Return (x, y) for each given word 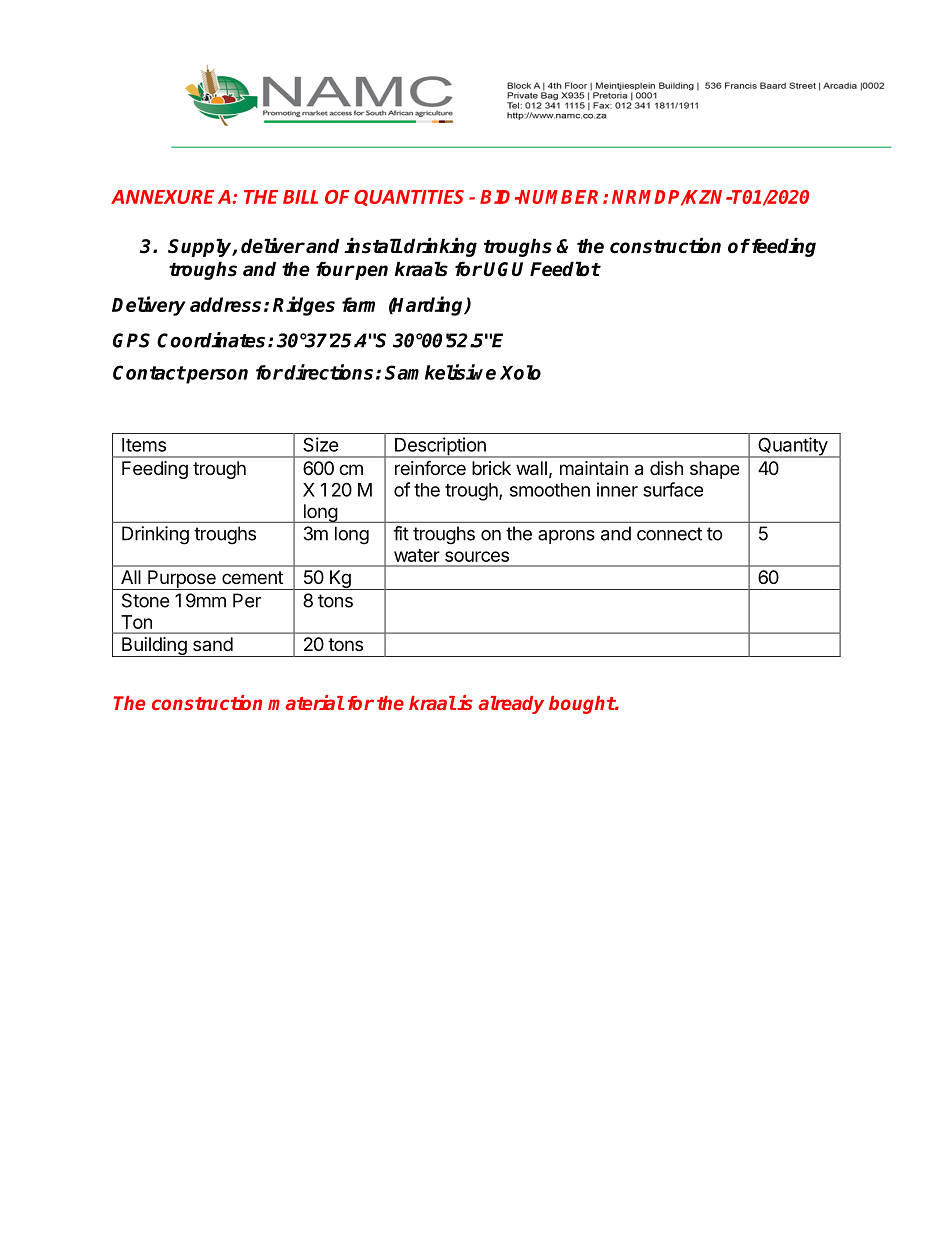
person (216, 376)
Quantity (792, 447)
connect (669, 534)
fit (401, 533)
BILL (300, 197)
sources (477, 556)
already (511, 705)
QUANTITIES (409, 198)
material (306, 702)
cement (252, 577)
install (373, 246)
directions (328, 372)
